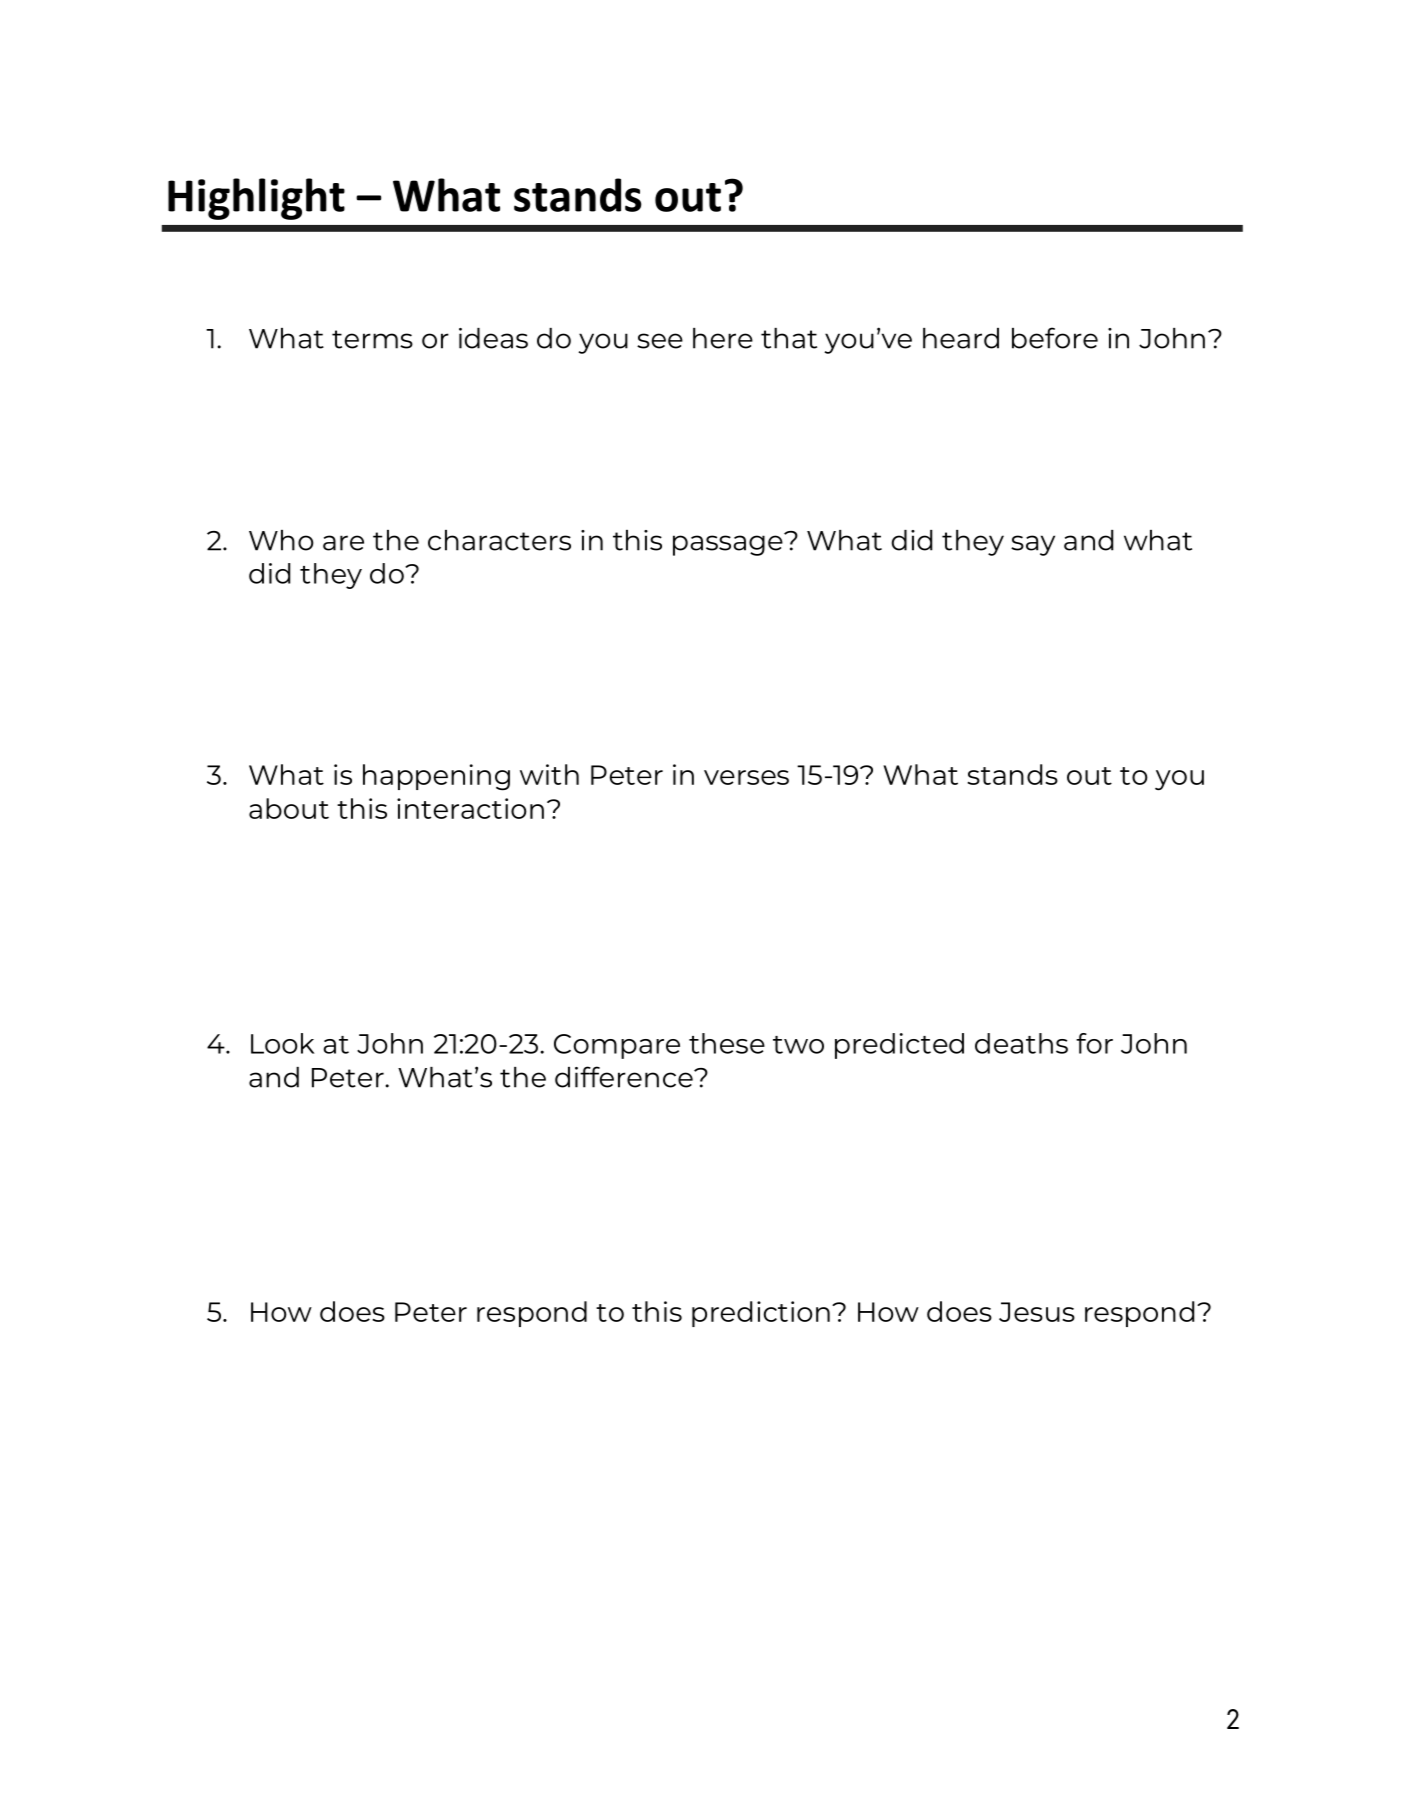  Describe the element at coordinates (625, 1077) in the screenshot. I see `difference` at that location.
